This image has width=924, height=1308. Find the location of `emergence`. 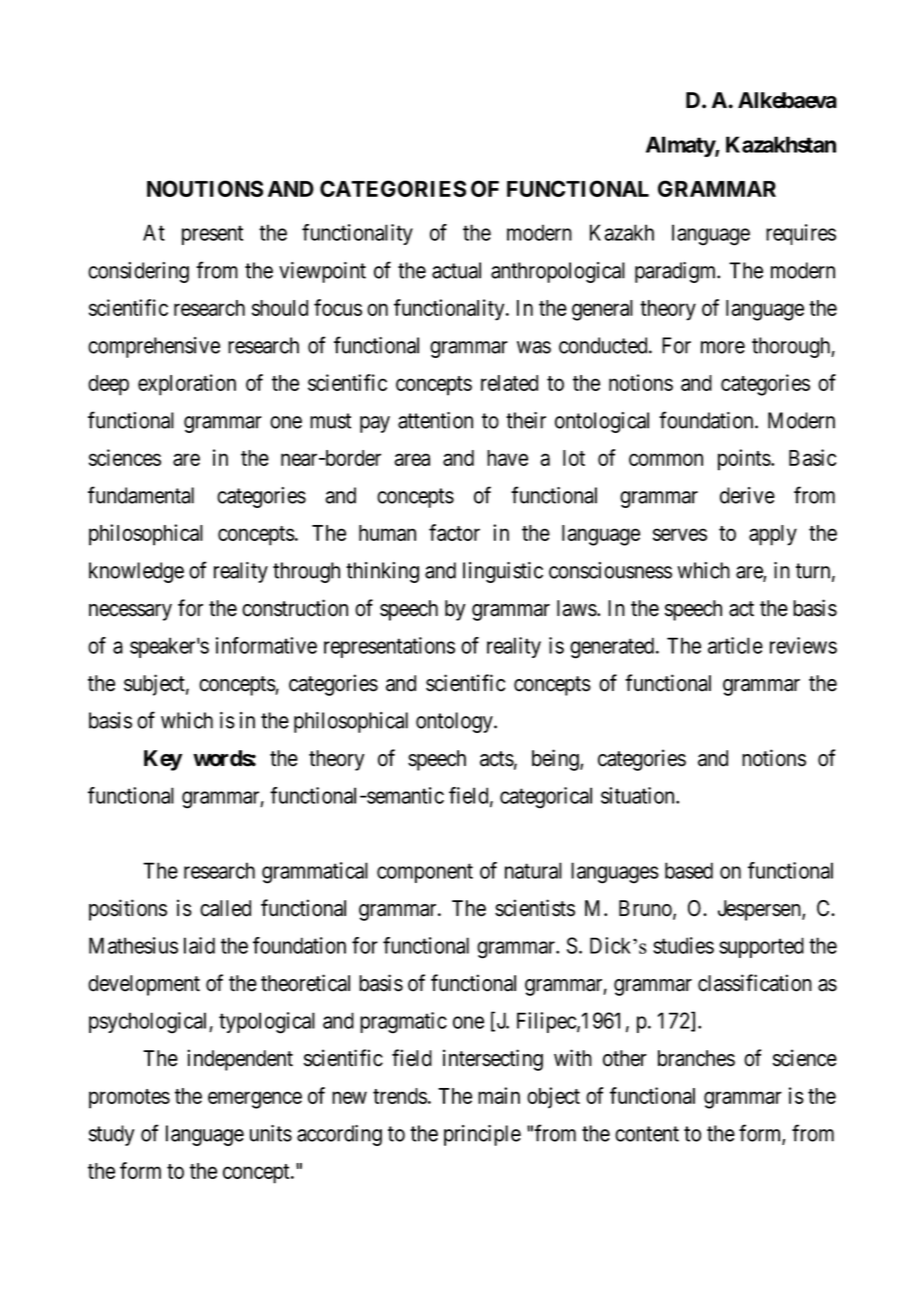

emergence is located at coordinates (255, 1100).
